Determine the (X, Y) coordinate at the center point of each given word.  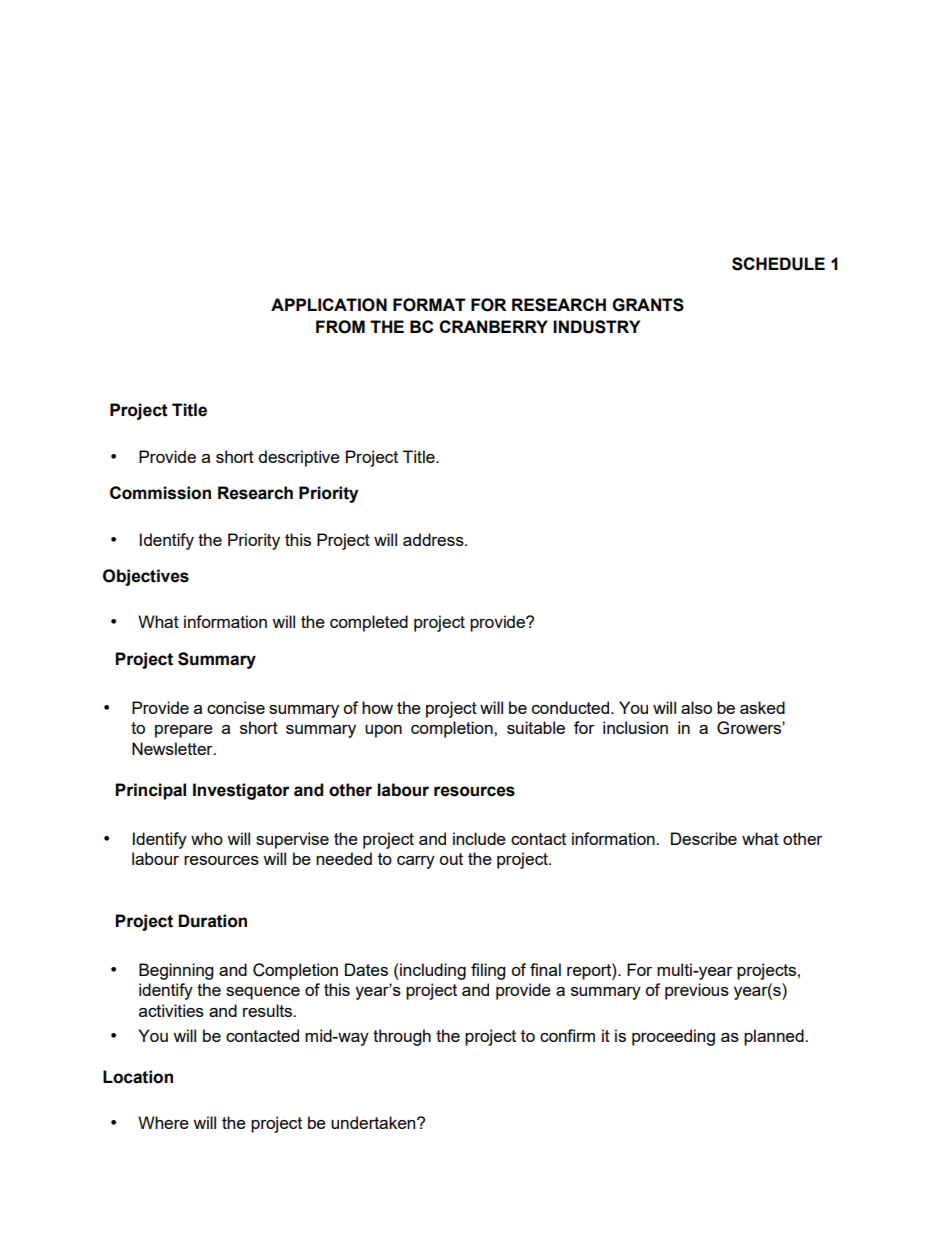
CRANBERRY (493, 326)
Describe (704, 838)
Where (163, 1122)
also (696, 707)
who (207, 838)
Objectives (146, 577)
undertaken (374, 1122)
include (479, 838)
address (434, 539)
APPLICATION (329, 305)
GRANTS (648, 305)
